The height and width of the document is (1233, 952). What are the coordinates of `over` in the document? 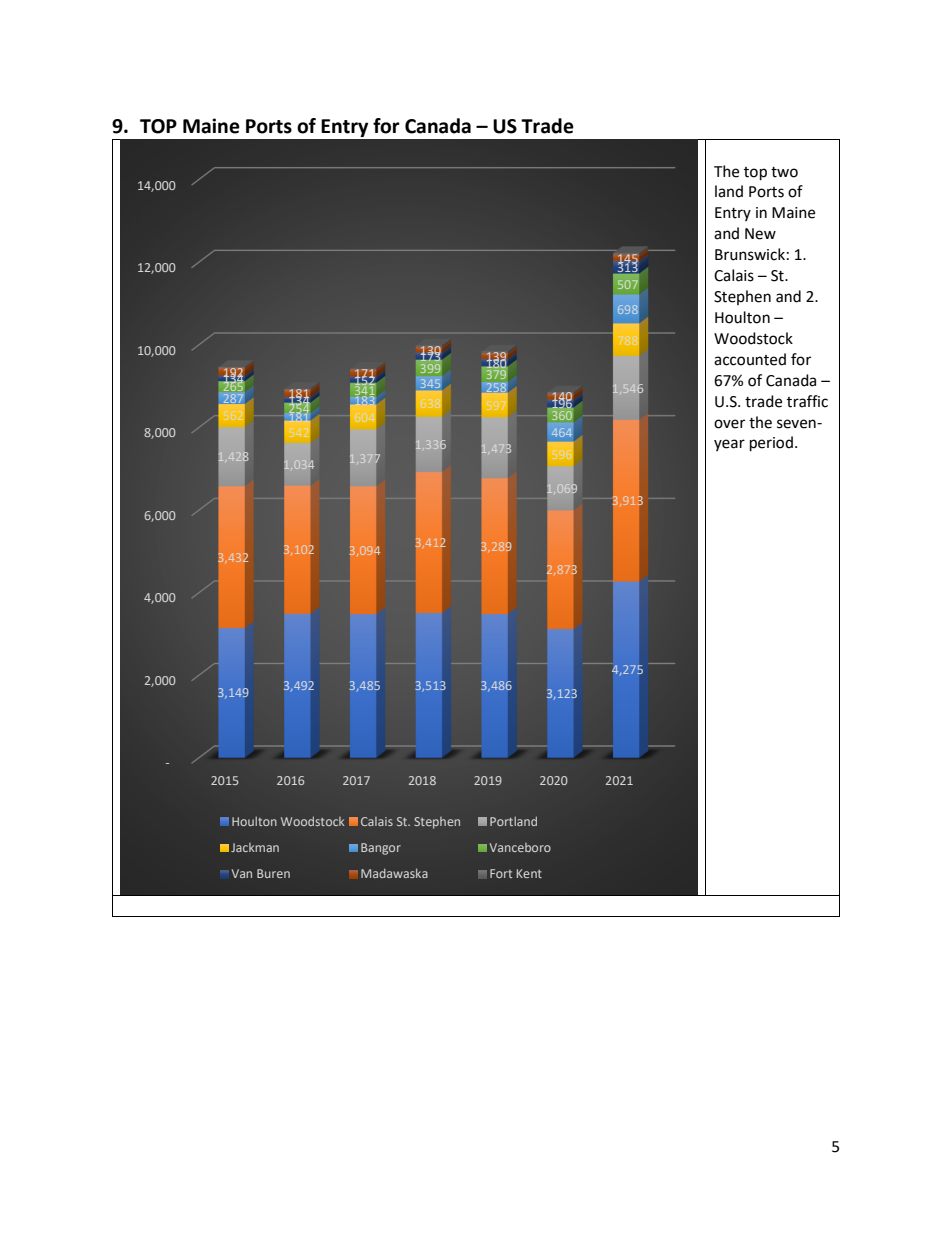 It's located at (729, 424).
